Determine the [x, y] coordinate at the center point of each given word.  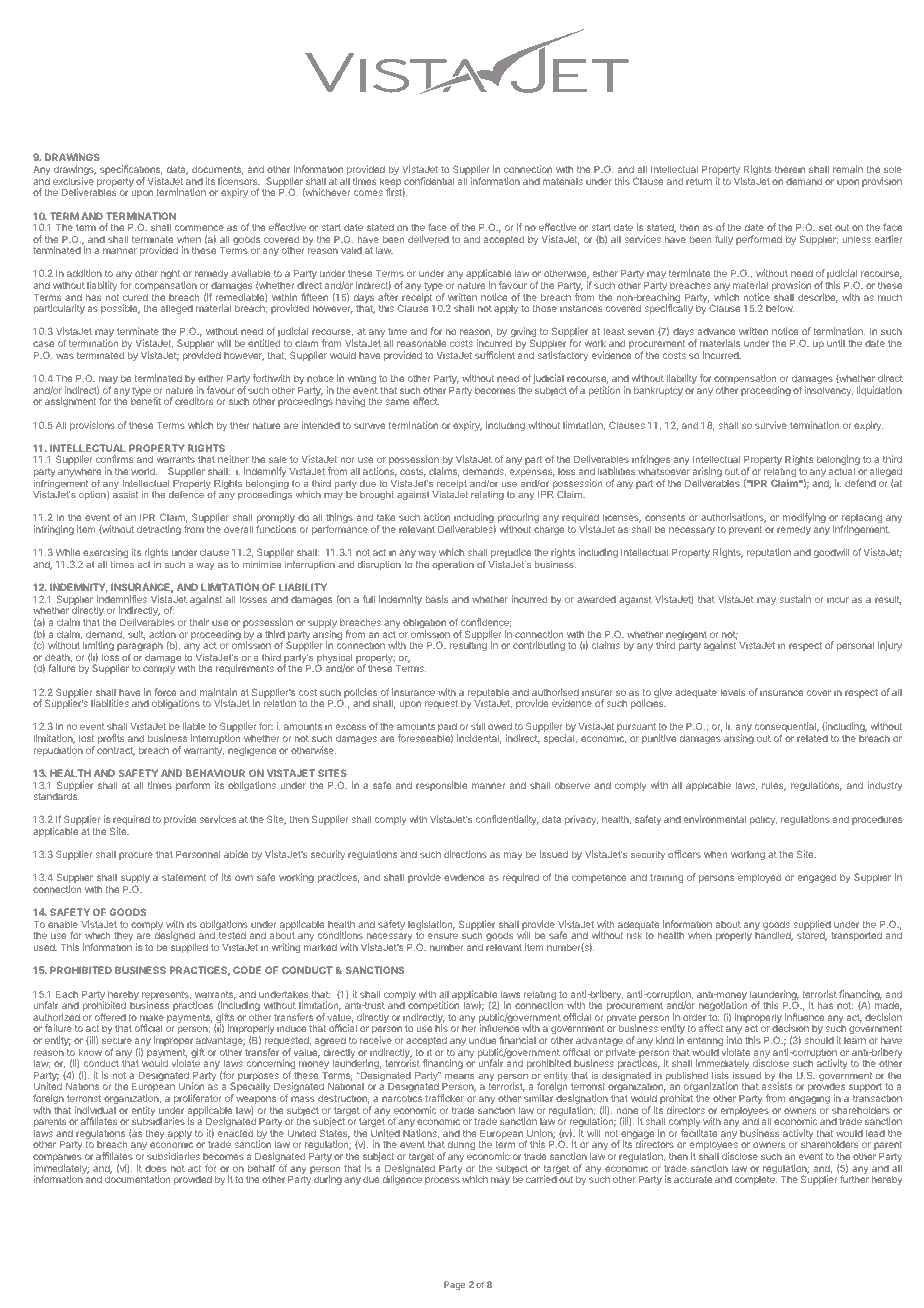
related [812, 738]
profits [111, 739]
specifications [131, 171]
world [144, 471]
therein [790, 169]
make [152, 1017]
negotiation [723, 1007]
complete [756, 1180]
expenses [532, 473]
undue [482, 1040]
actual [842, 471]
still [478, 726]
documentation [137, 1179]
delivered [428, 239]
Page [454, 1285]
